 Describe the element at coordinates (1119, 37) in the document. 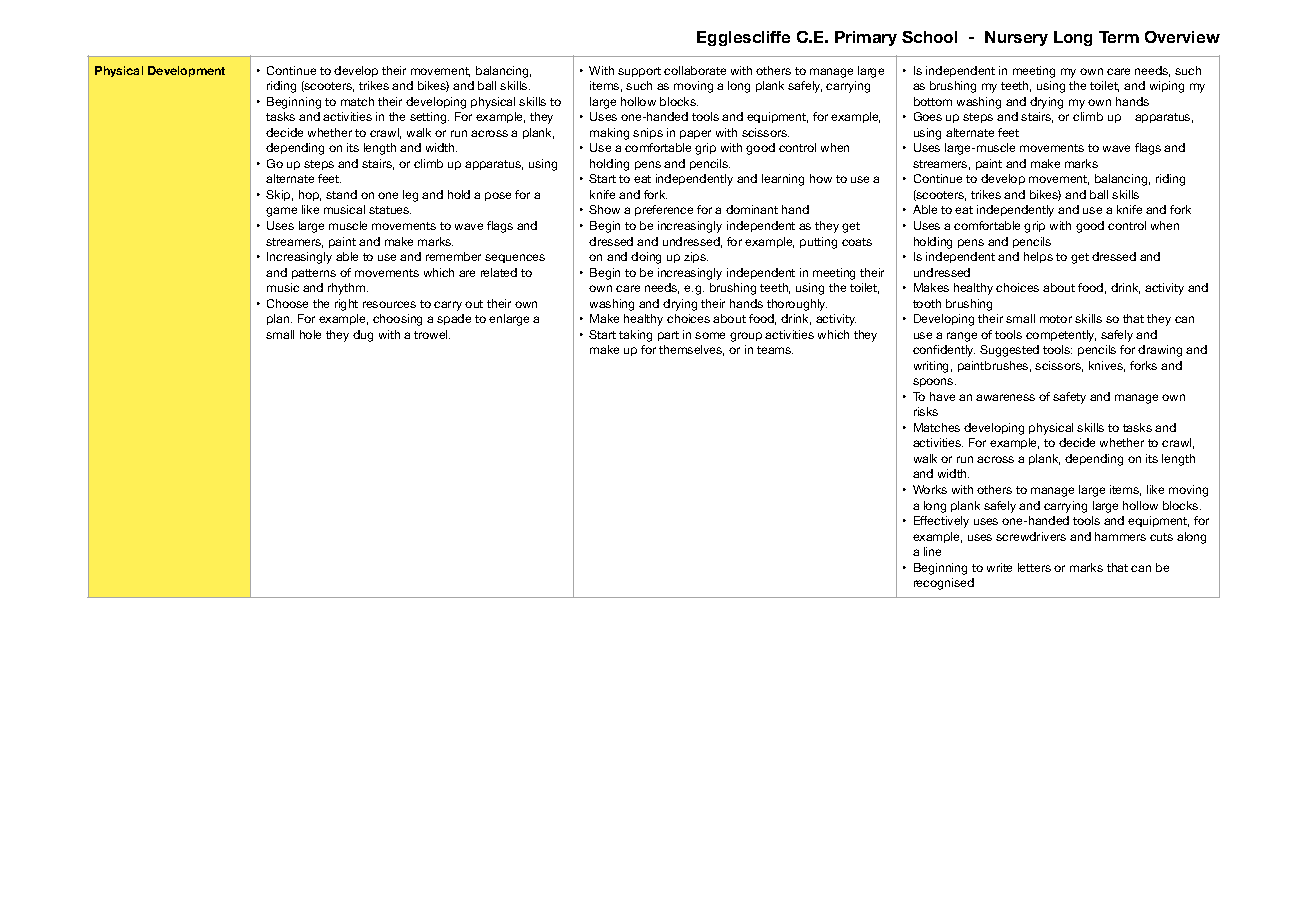

I see `Term` at that location.
